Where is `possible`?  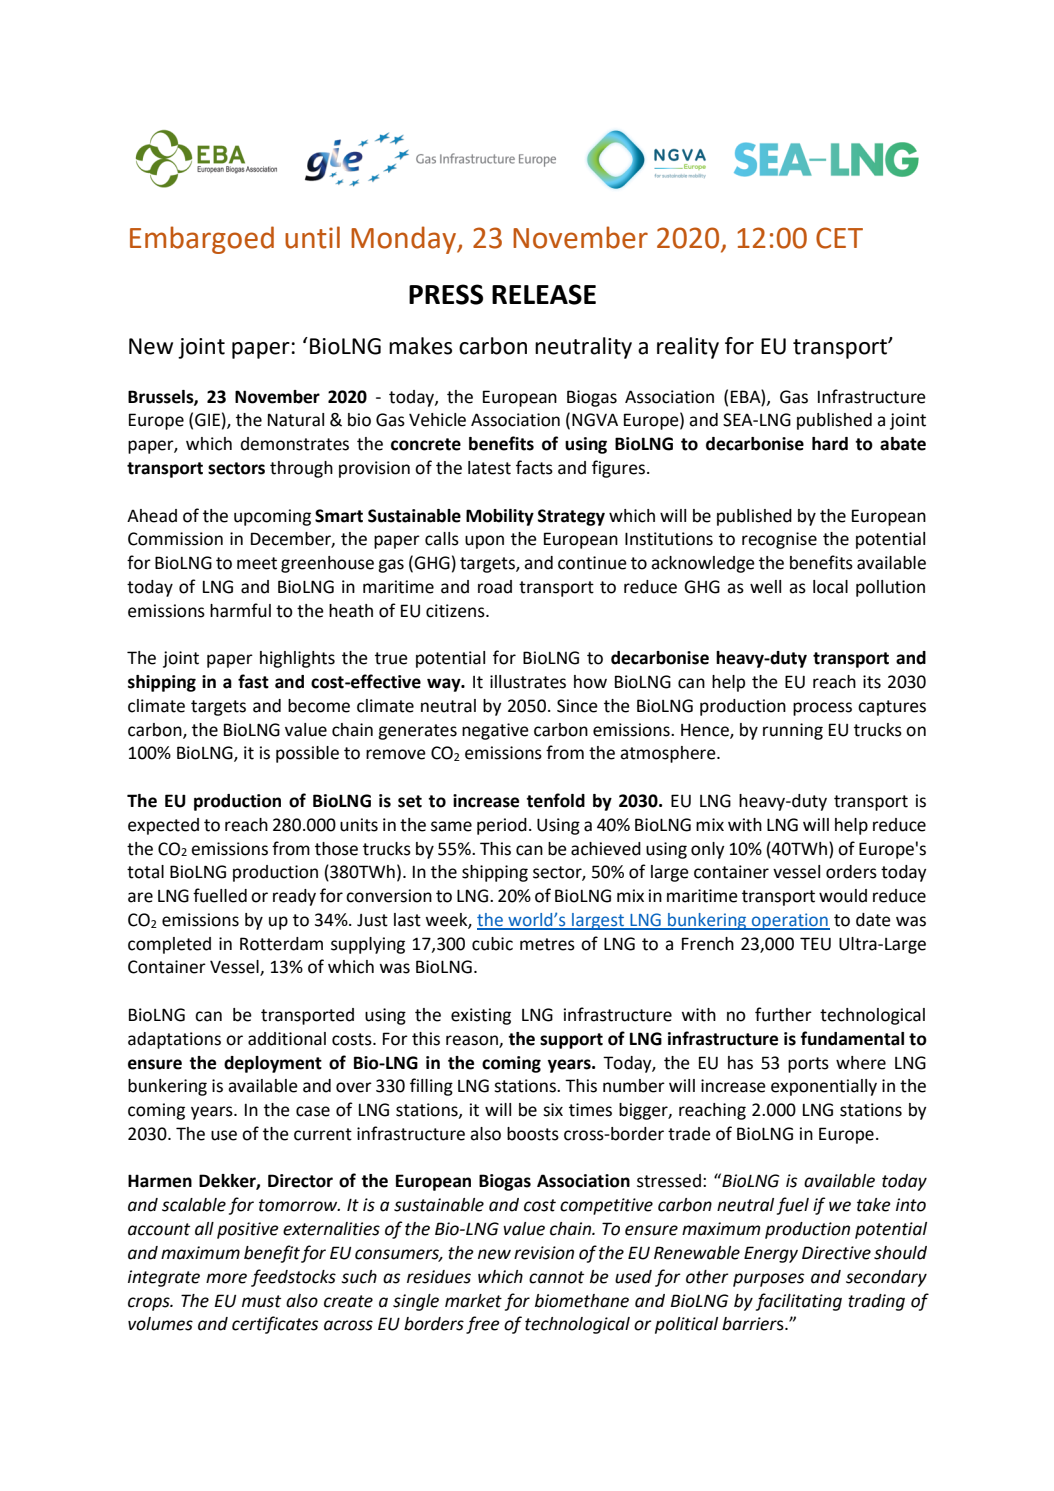
possible is located at coordinates (307, 754).
